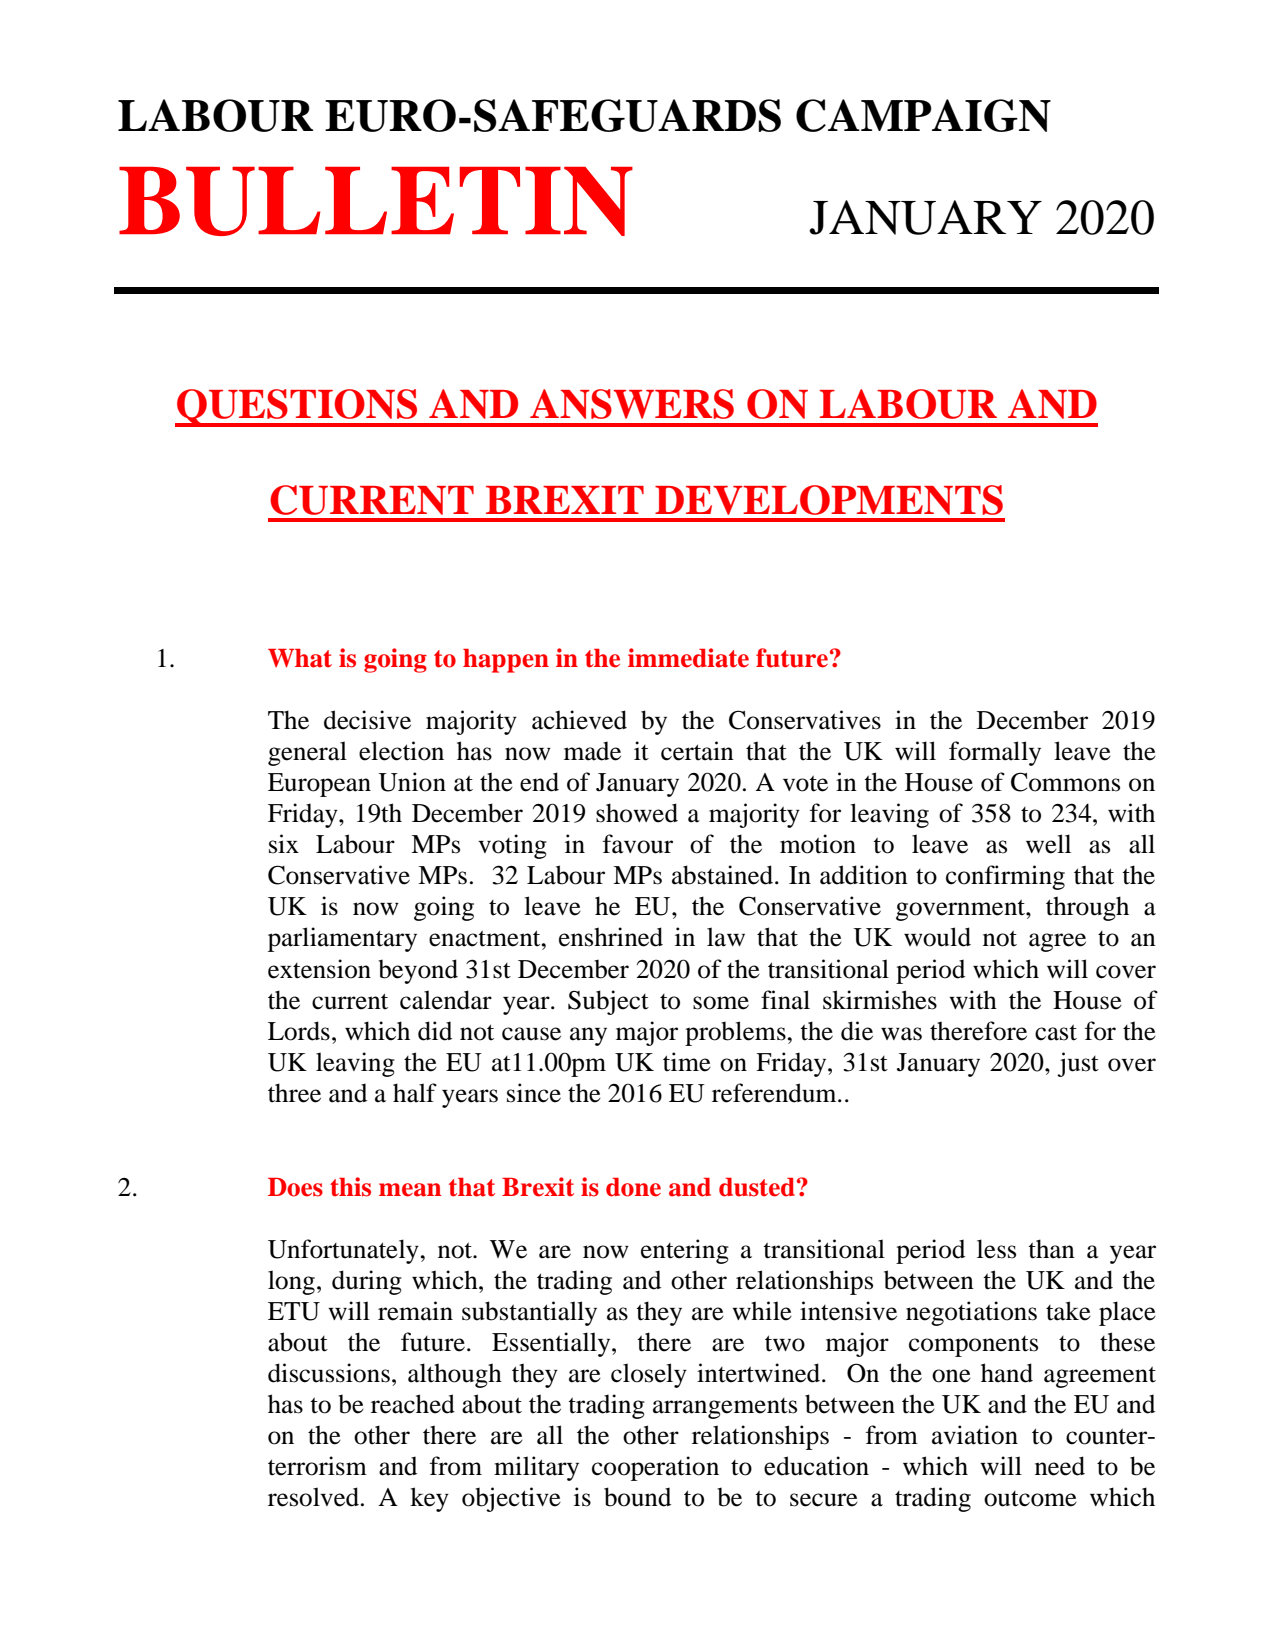 The image size is (1274, 1648). What do you see at coordinates (995, 753) in the image?
I see `formally` at bounding box center [995, 753].
